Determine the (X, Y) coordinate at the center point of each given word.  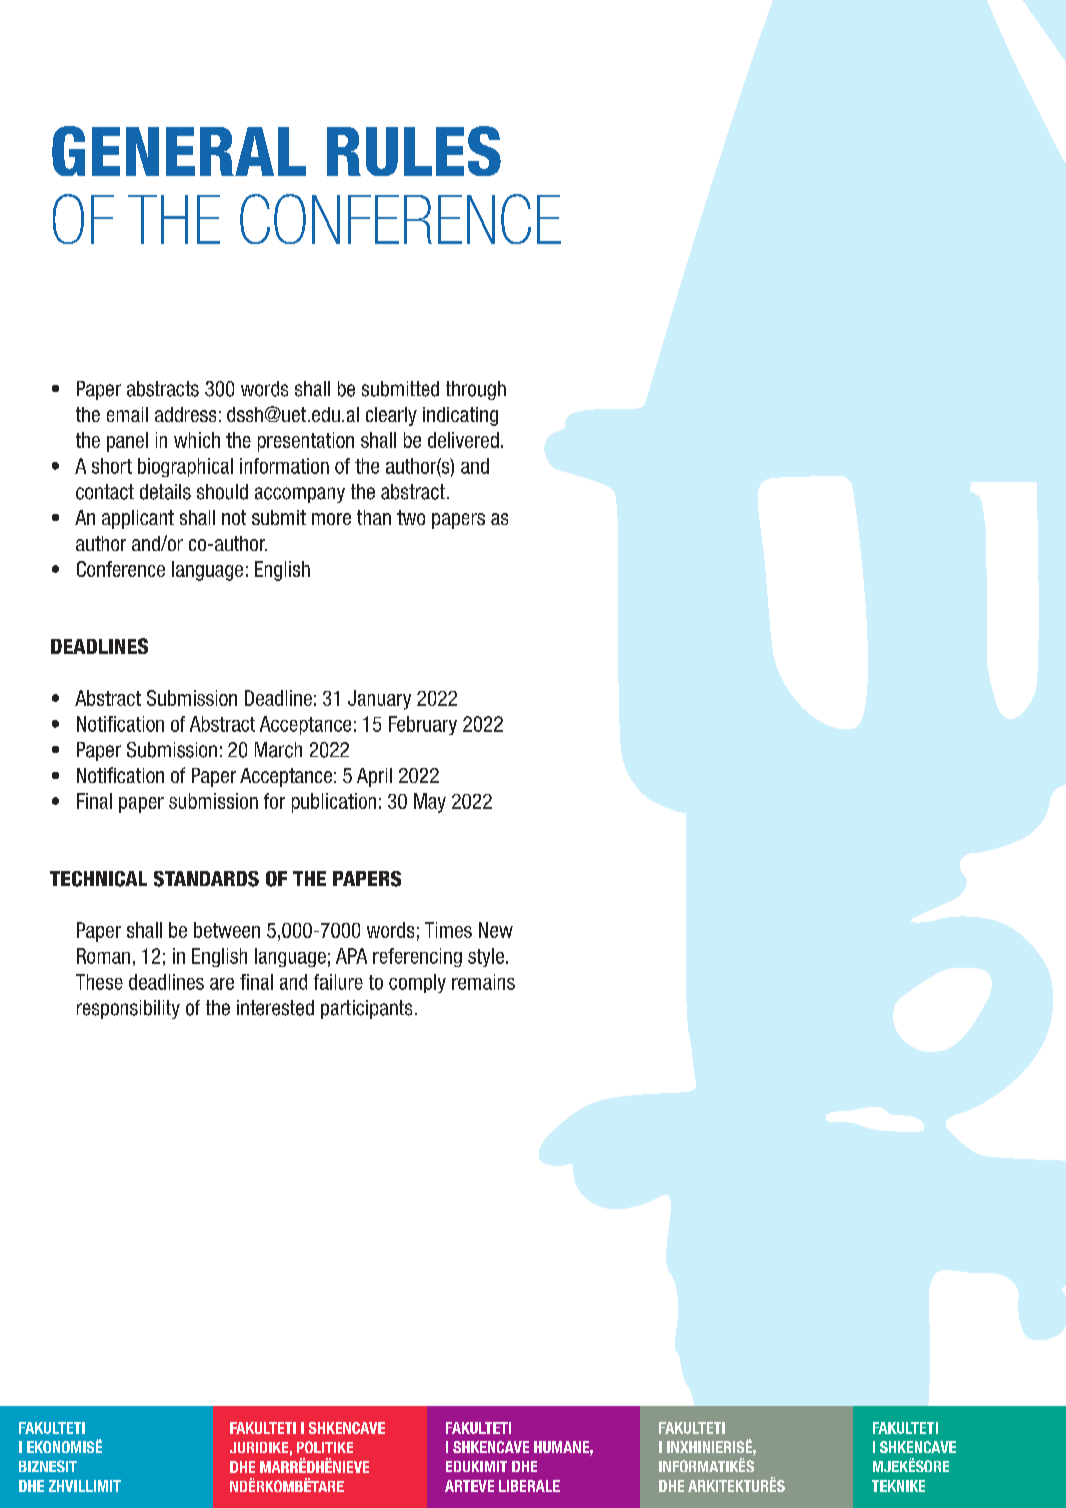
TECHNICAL (98, 879)
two (411, 517)
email (127, 414)
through (476, 390)
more (331, 519)
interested (275, 1008)
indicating (460, 416)
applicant (138, 519)
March (278, 750)
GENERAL (179, 151)
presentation (306, 442)
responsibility (128, 1009)
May (430, 803)
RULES (414, 151)
